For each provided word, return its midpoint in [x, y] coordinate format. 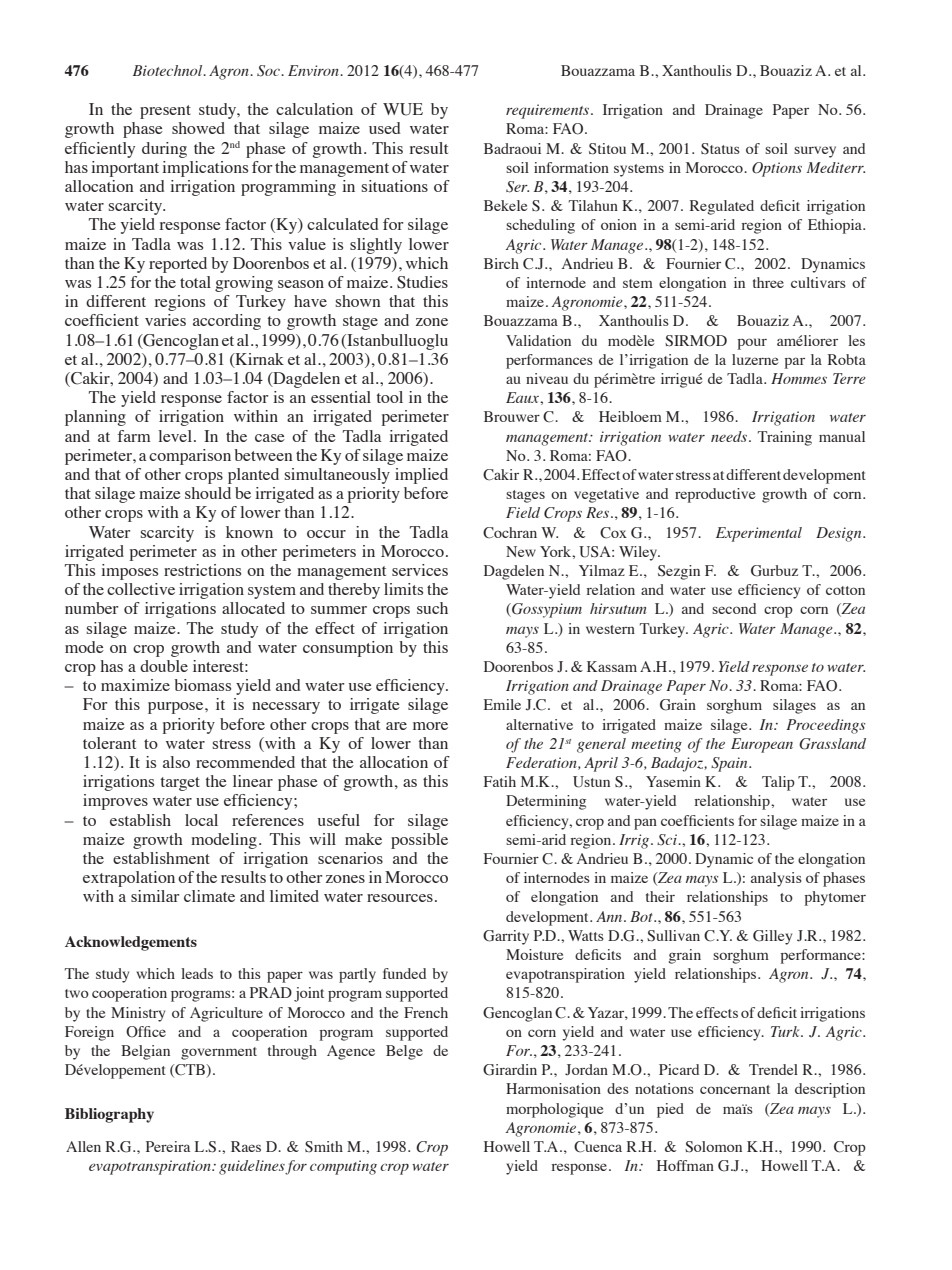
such [432, 608]
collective [141, 589]
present [165, 112]
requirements [547, 111]
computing [343, 1167]
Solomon [713, 1147]
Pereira [168, 1146]
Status [720, 149]
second [734, 608]
